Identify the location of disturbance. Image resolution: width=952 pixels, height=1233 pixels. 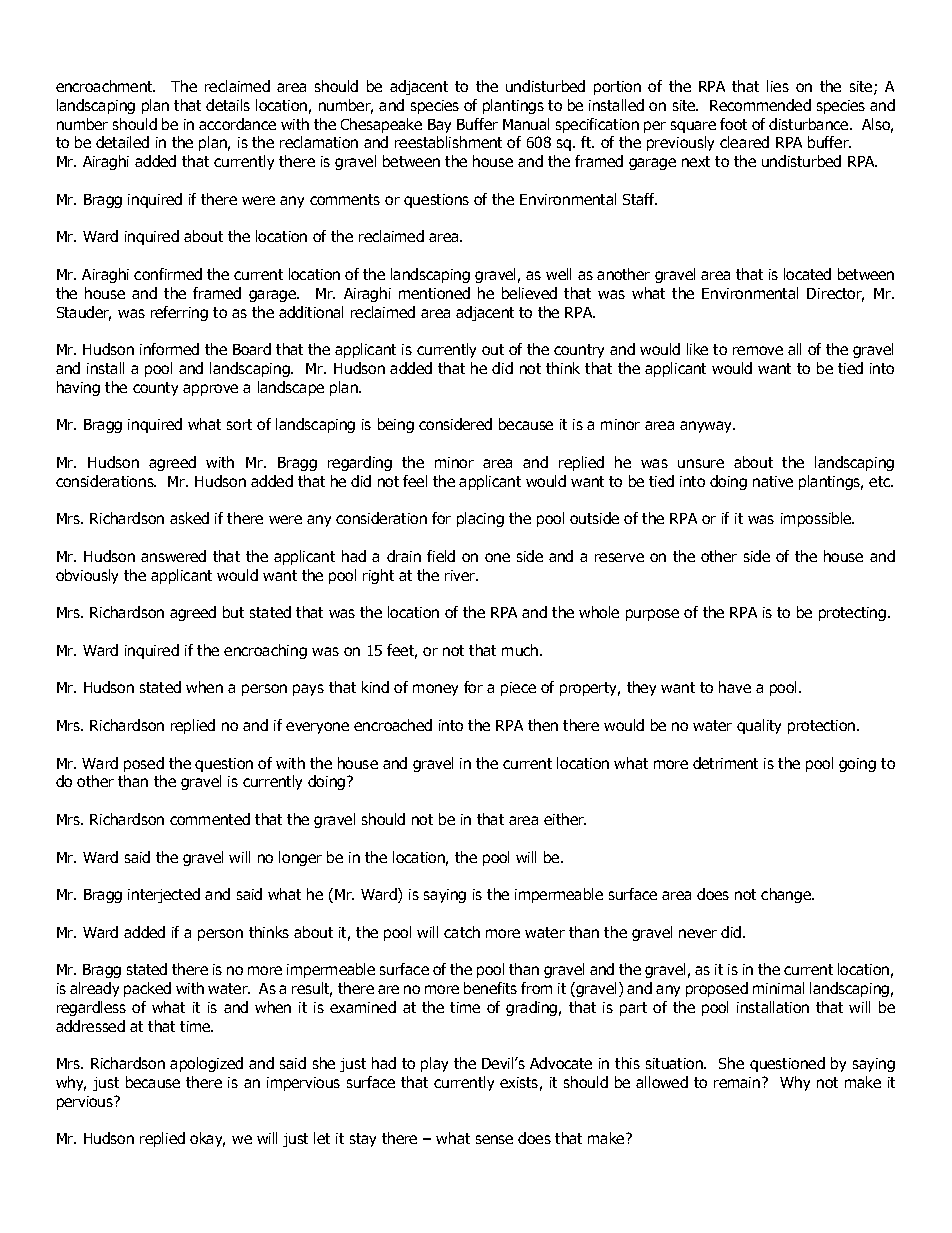
(810, 124).
